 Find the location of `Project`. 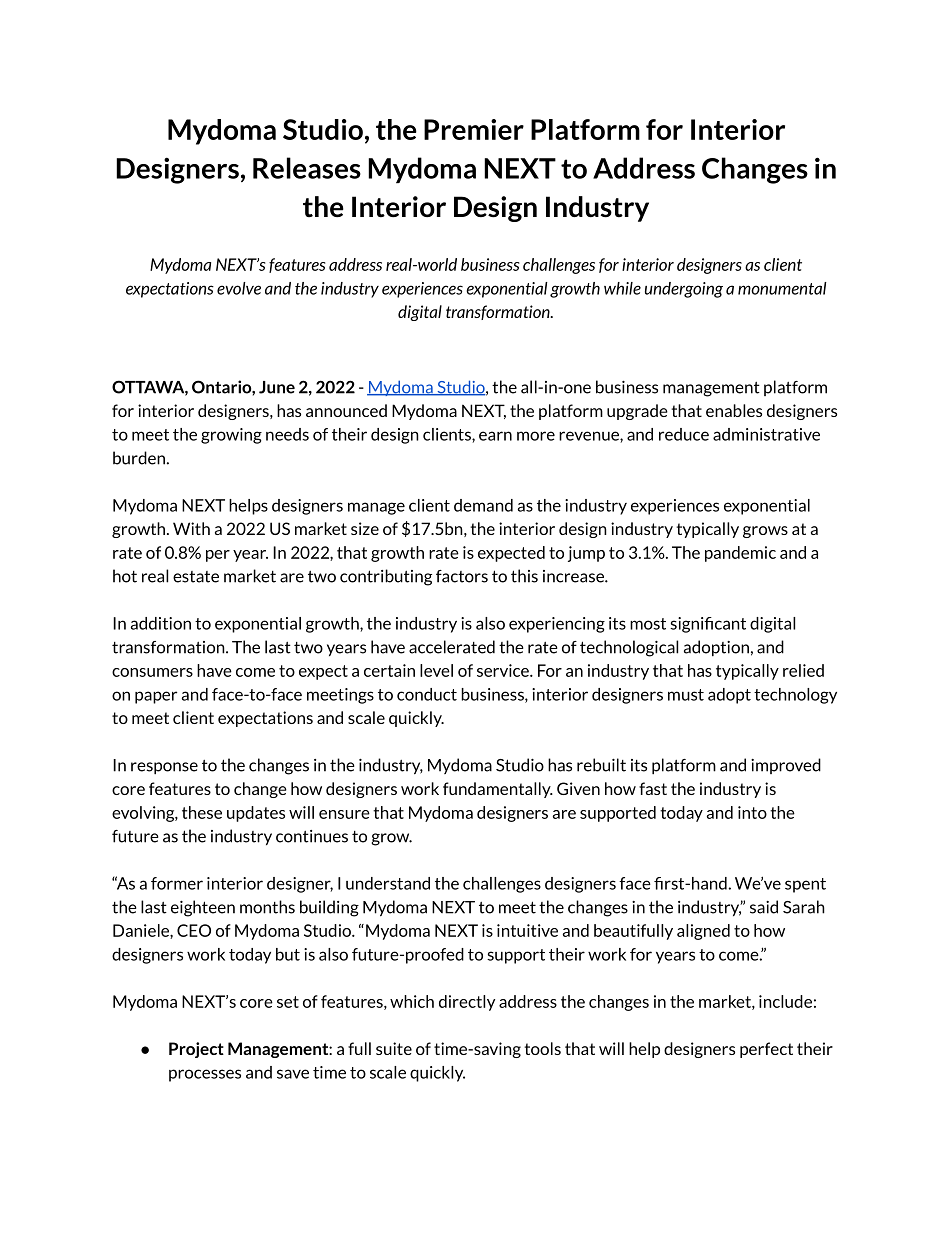

Project is located at coordinates (196, 1050).
